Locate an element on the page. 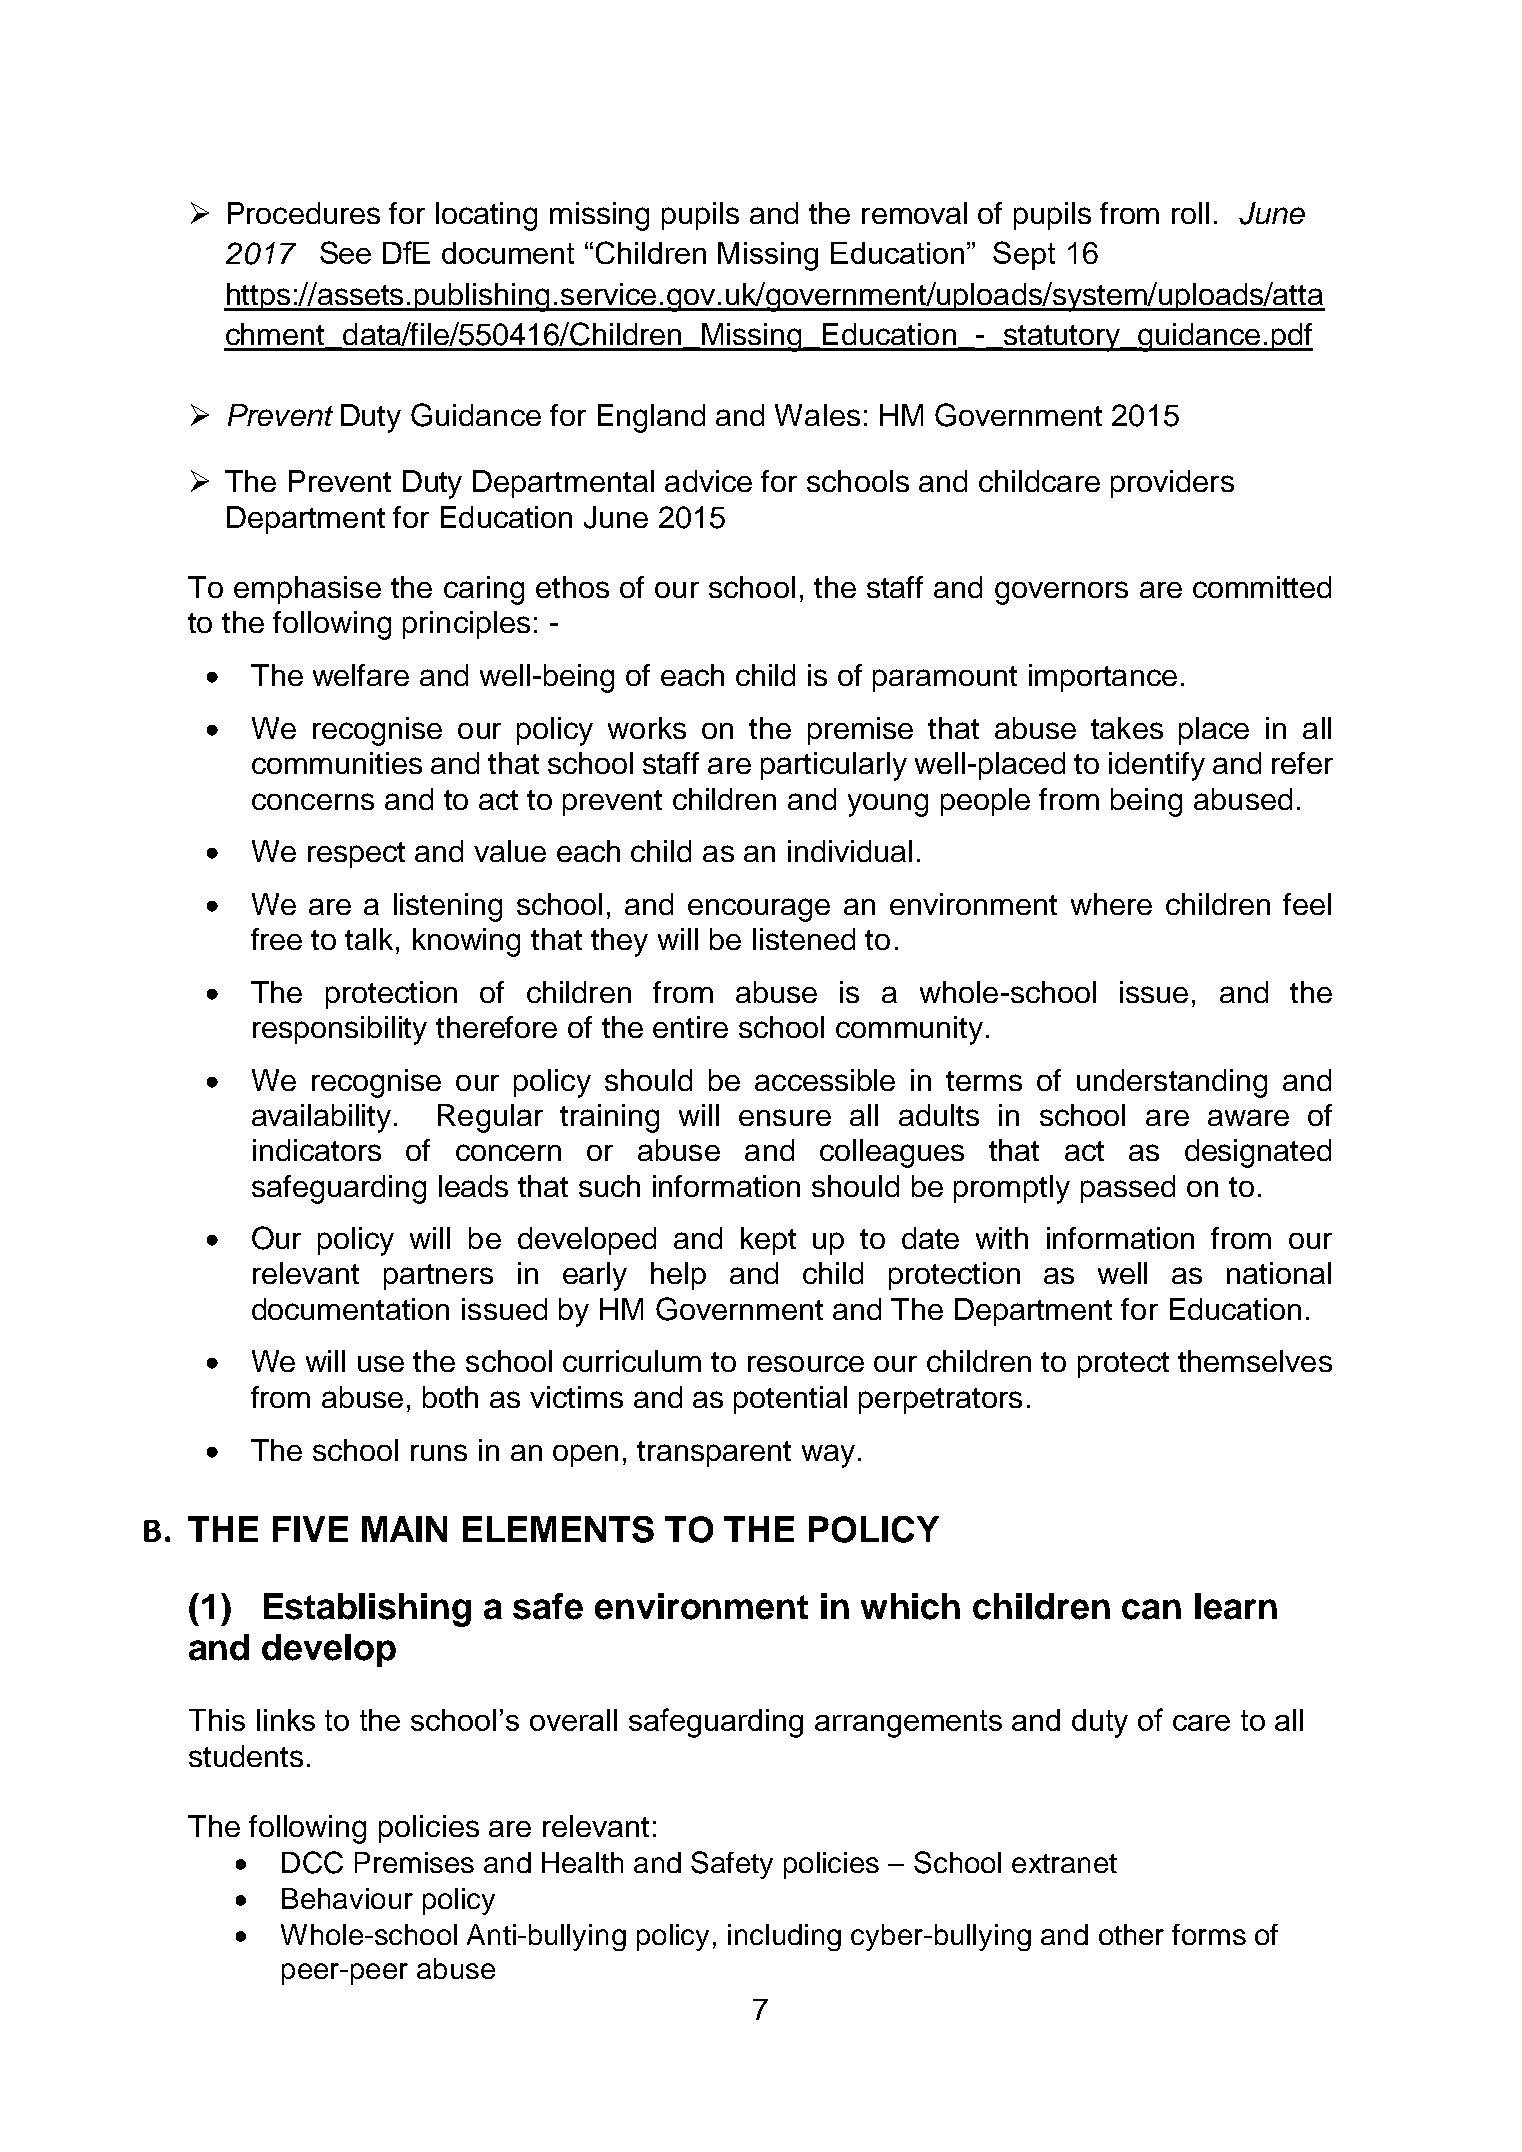 The height and width of the document is (2152, 1522). both is located at coordinates (450, 1397).
